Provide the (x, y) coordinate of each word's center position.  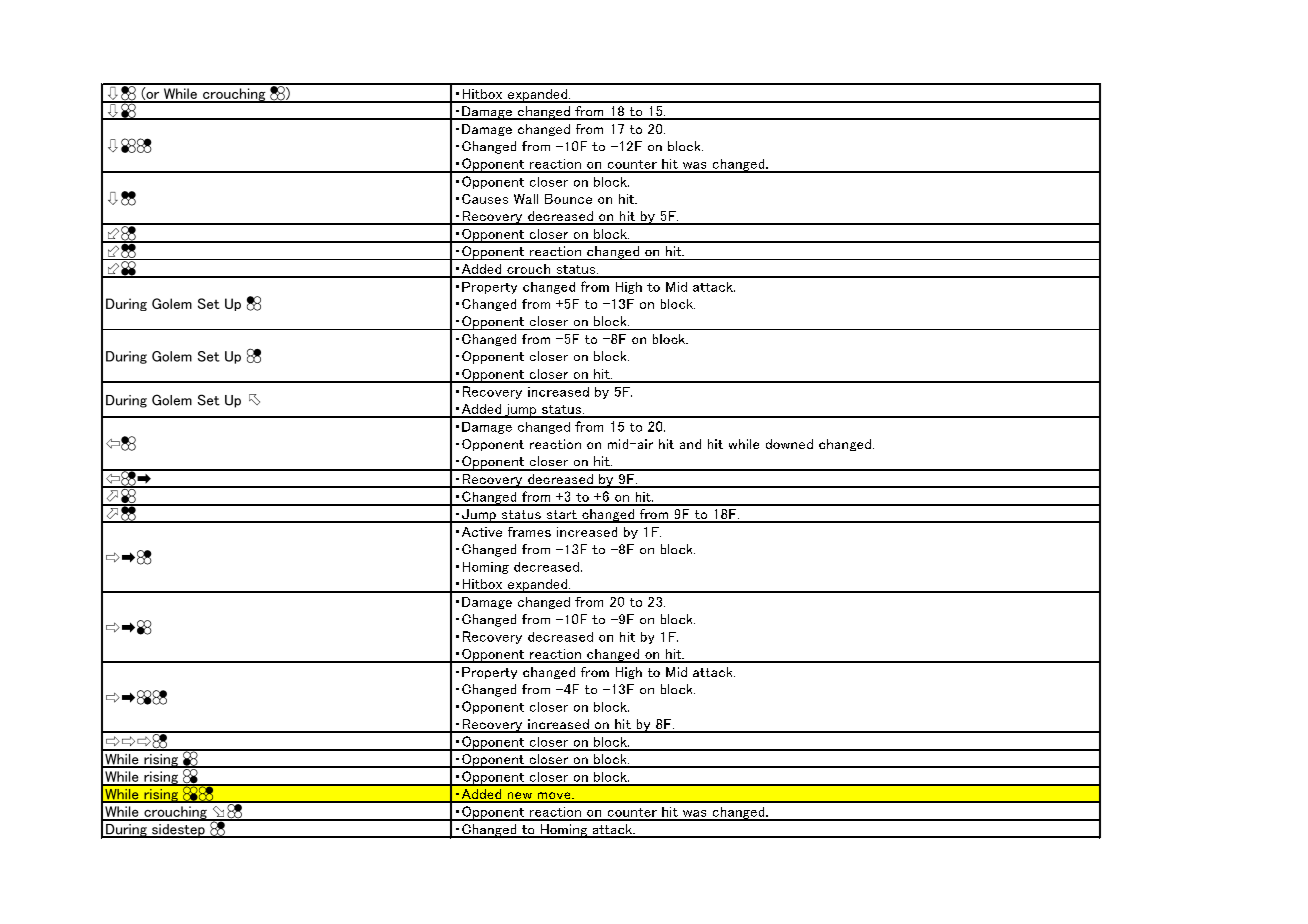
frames (529, 532)
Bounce (568, 199)
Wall (526, 199)
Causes (485, 199)
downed (789, 444)
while (744, 444)
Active (482, 532)
